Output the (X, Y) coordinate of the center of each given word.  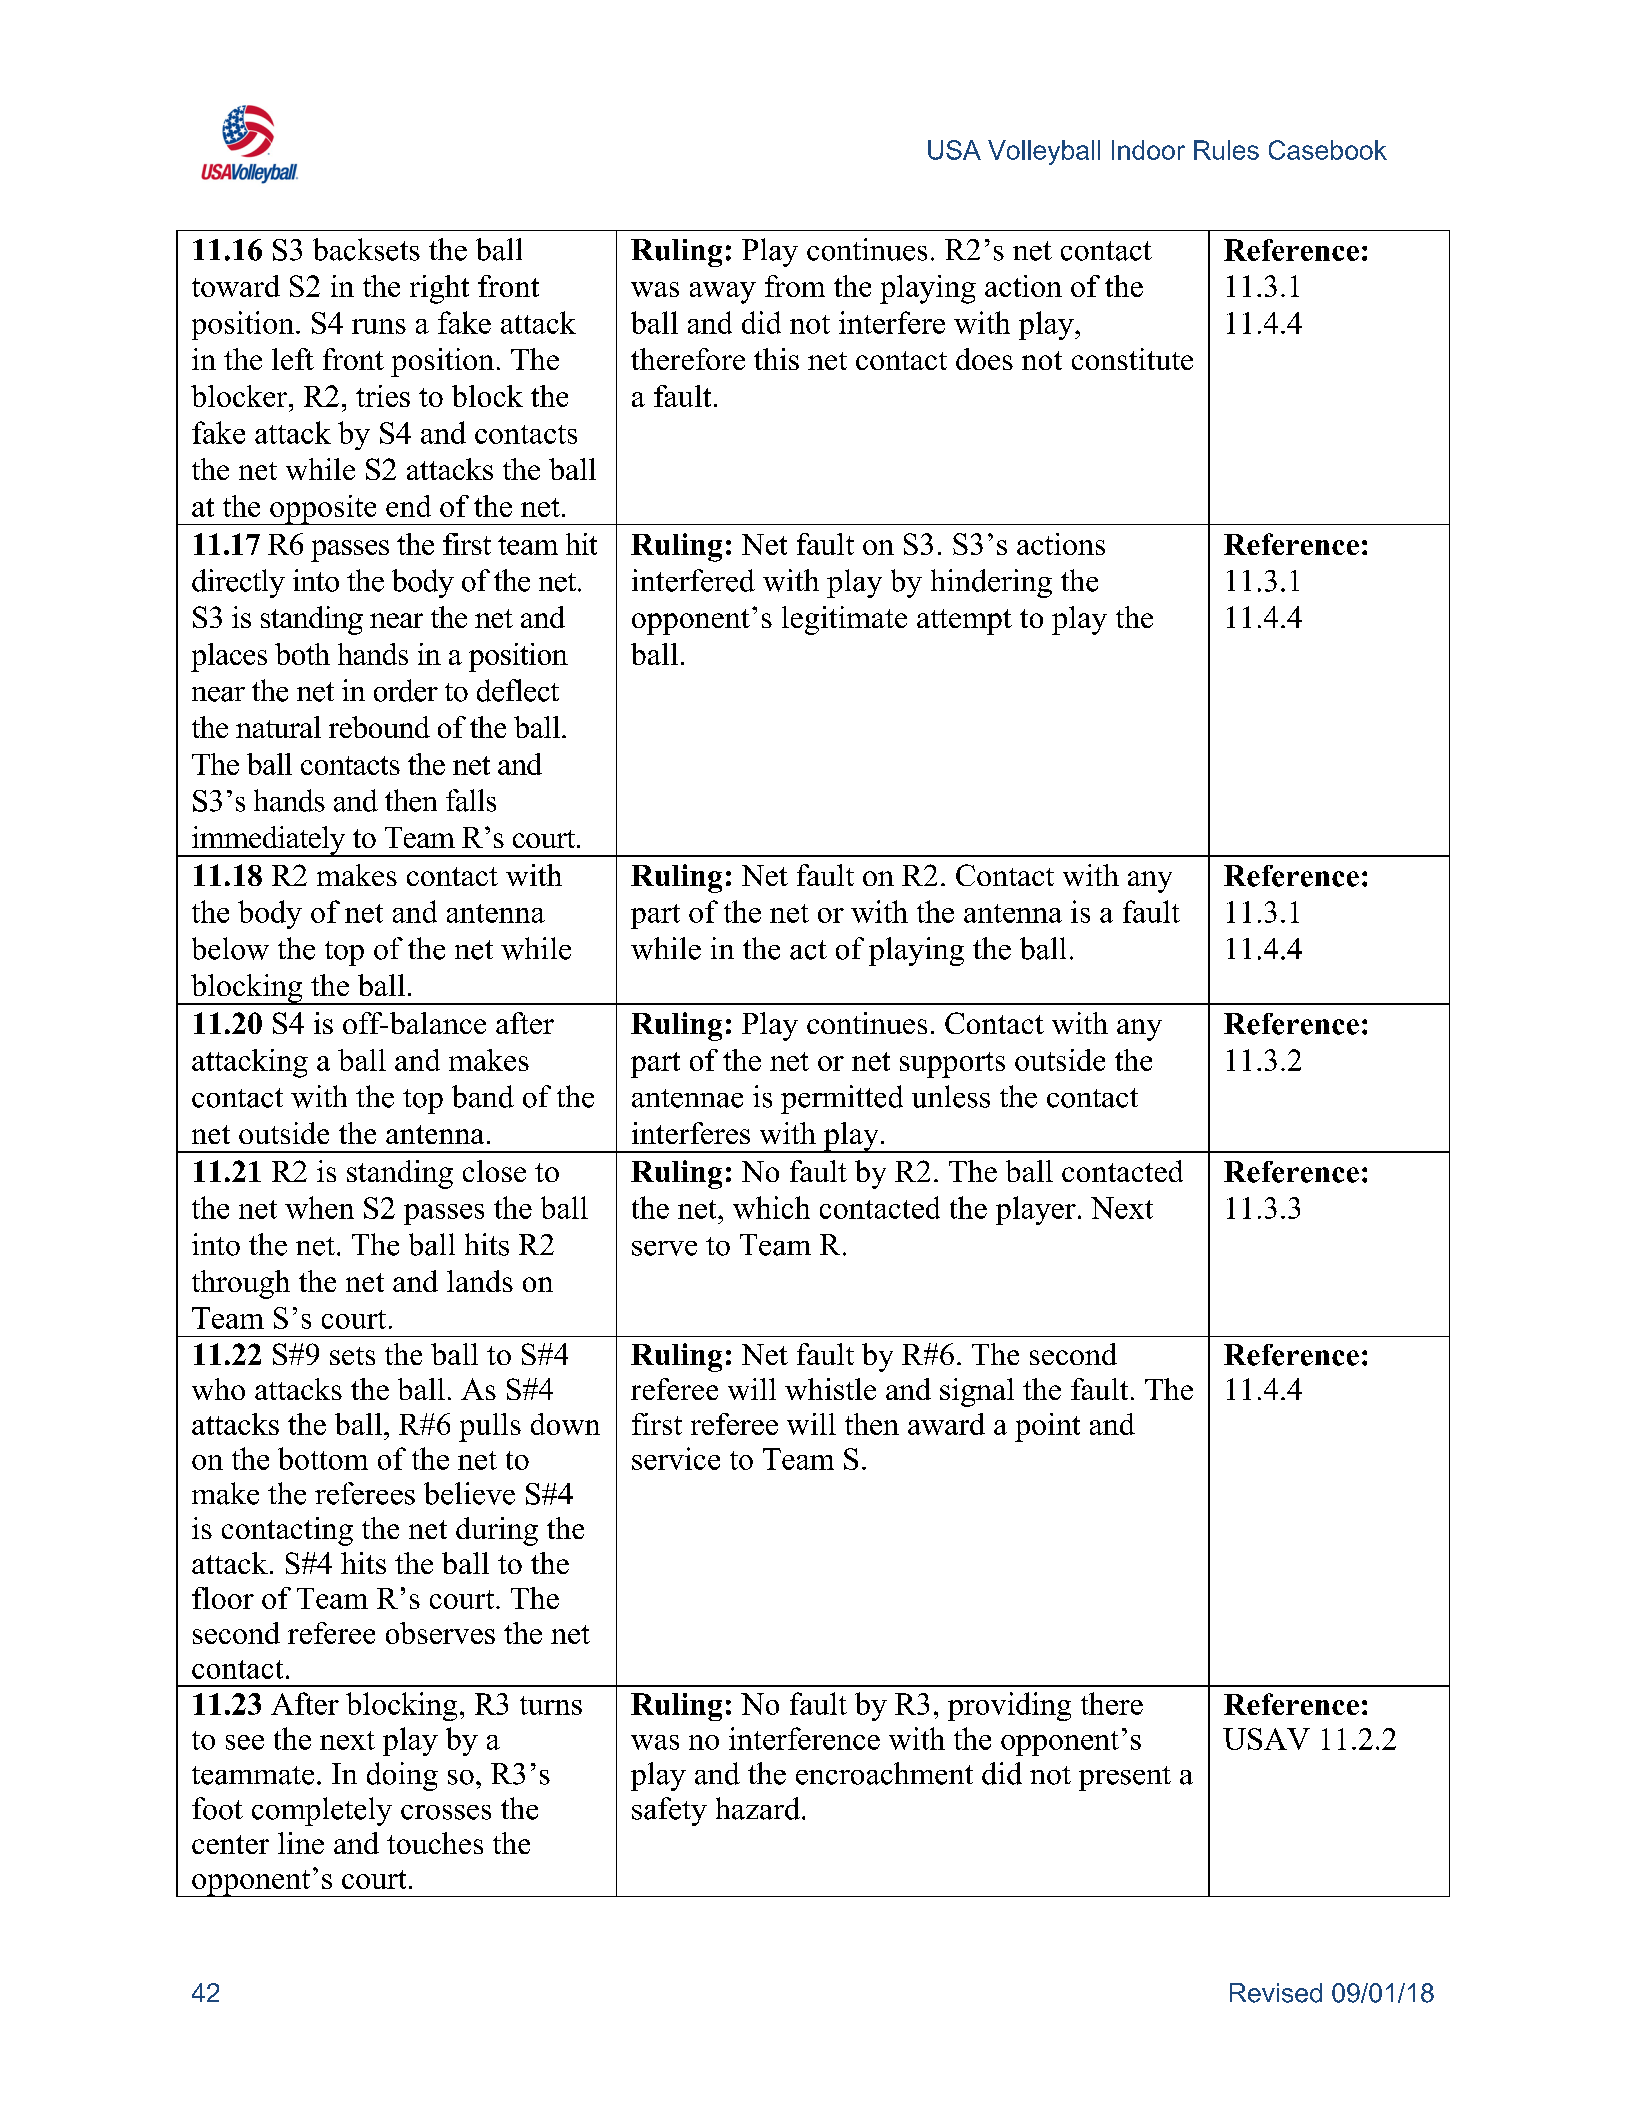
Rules (1226, 150)
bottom (323, 1458)
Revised (1276, 1993)
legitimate (844, 620)
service (676, 1458)
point (1047, 1427)
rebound (379, 727)
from (795, 286)
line (301, 1843)
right (439, 289)
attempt (964, 622)
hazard (758, 1808)
